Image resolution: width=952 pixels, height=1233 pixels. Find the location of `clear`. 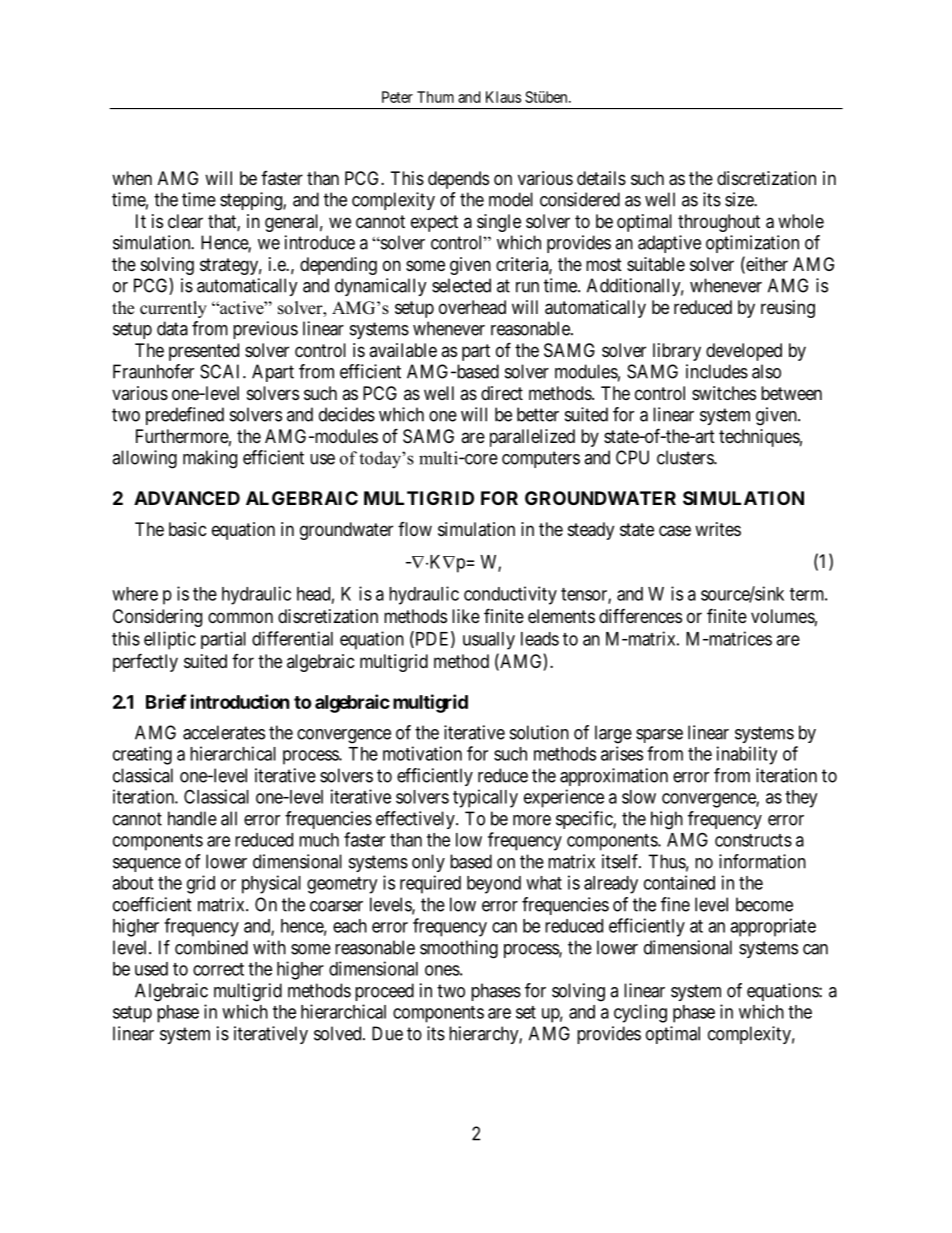

clear is located at coordinates (185, 221).
